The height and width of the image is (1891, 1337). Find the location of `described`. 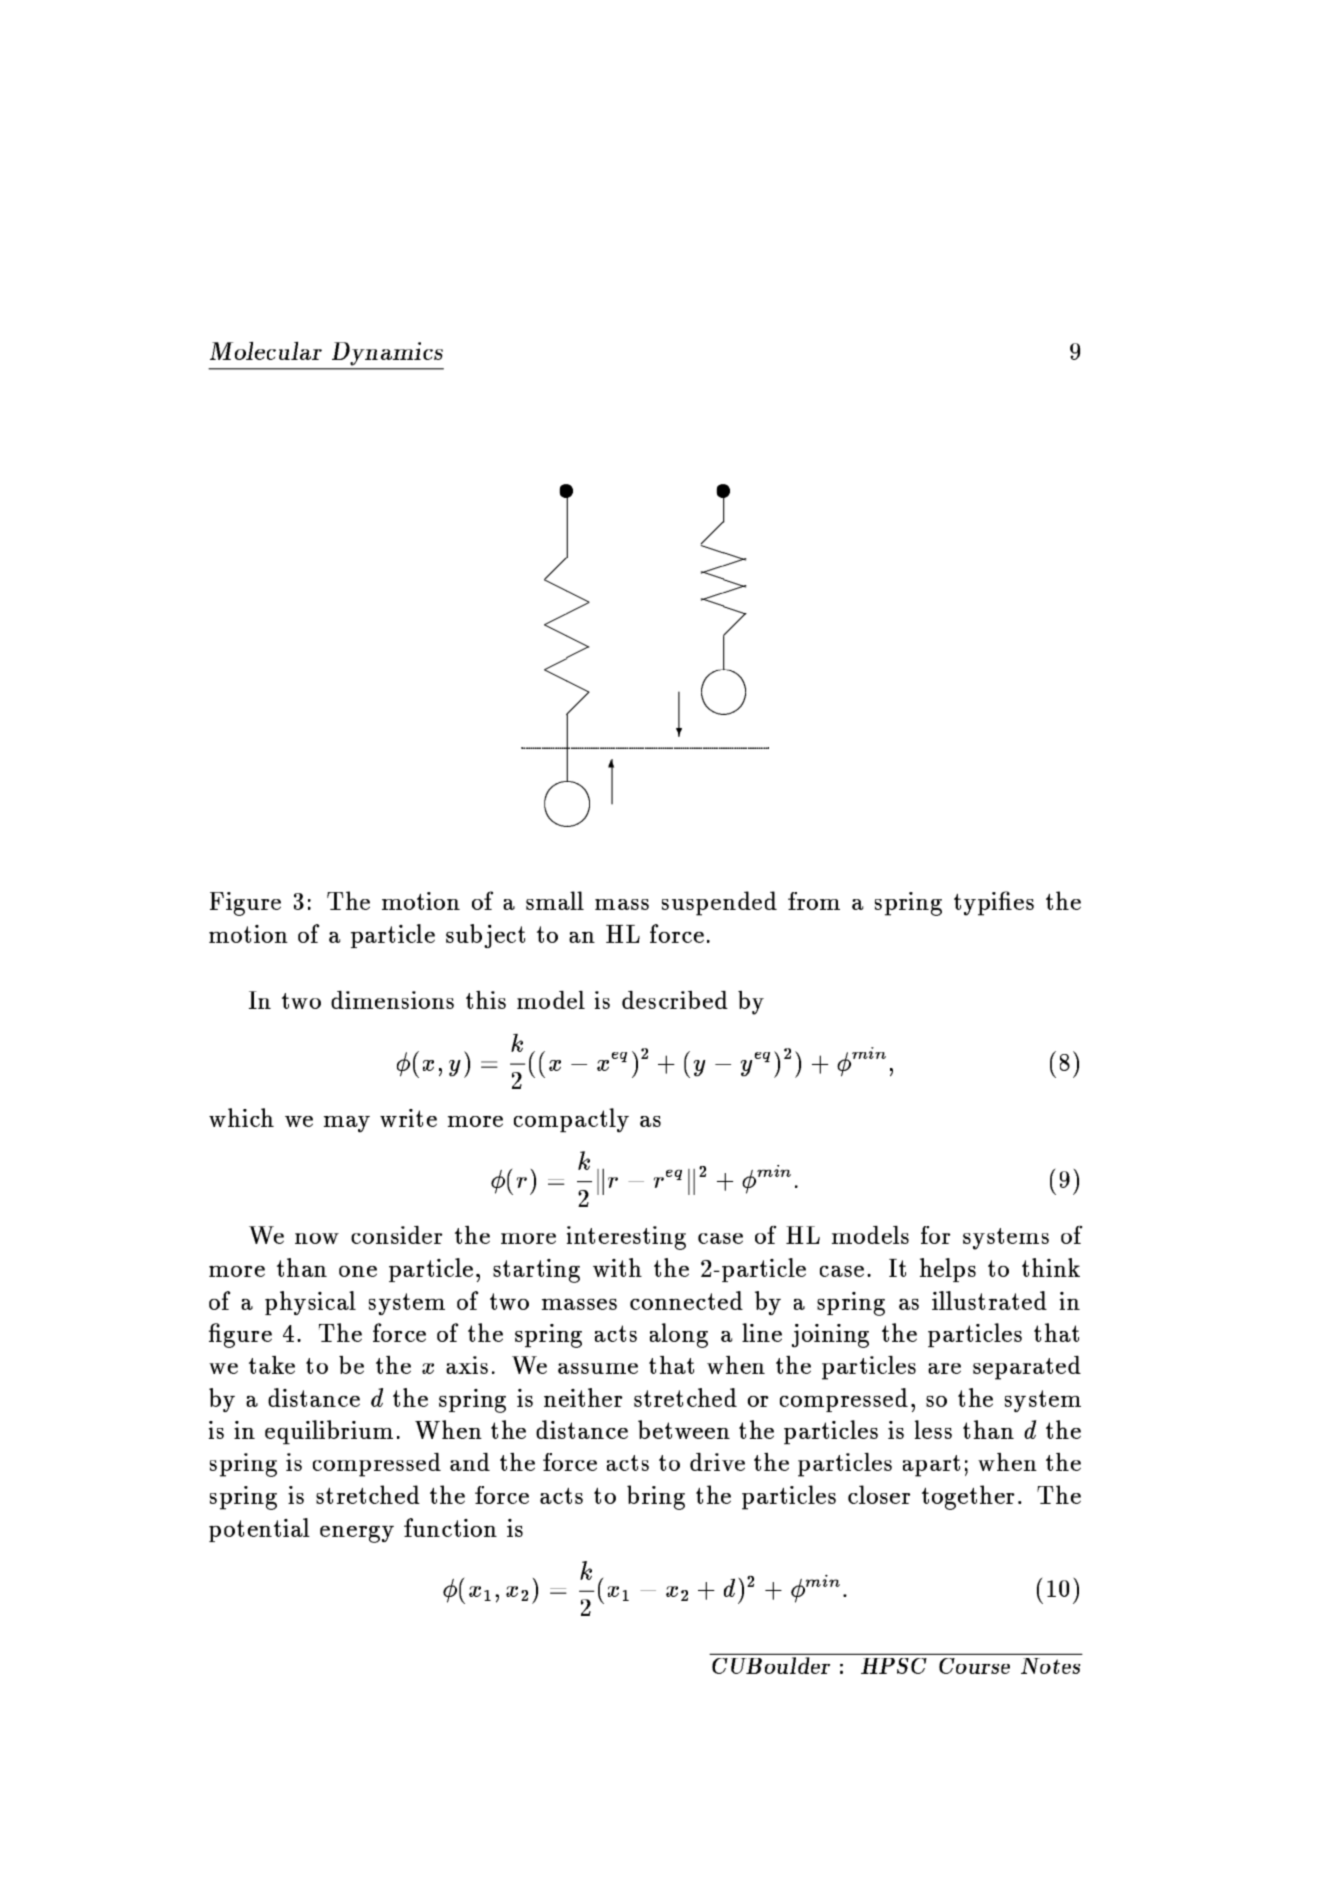

described is located at coordinates (675, 1000).
